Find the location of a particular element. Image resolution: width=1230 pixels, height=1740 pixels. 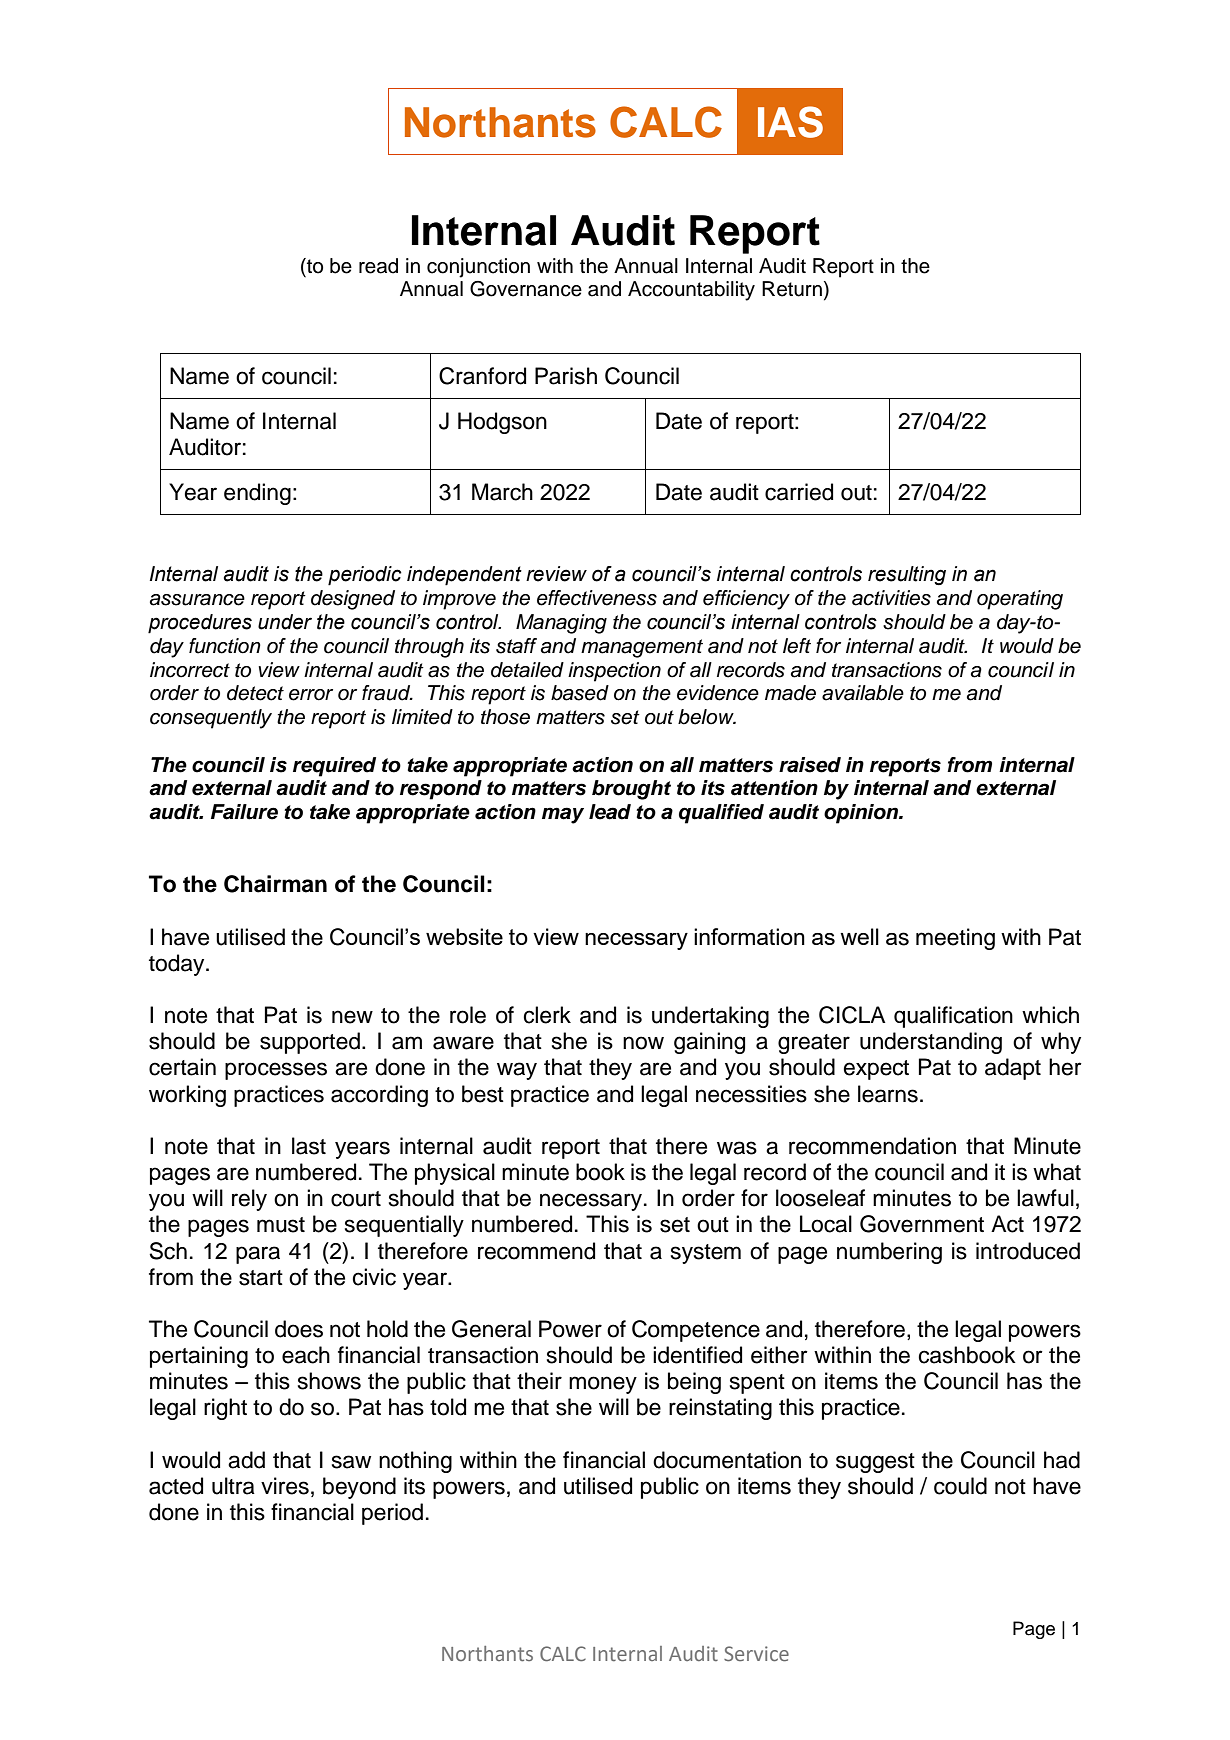

Accountability is located at coordinates (691, 291).
